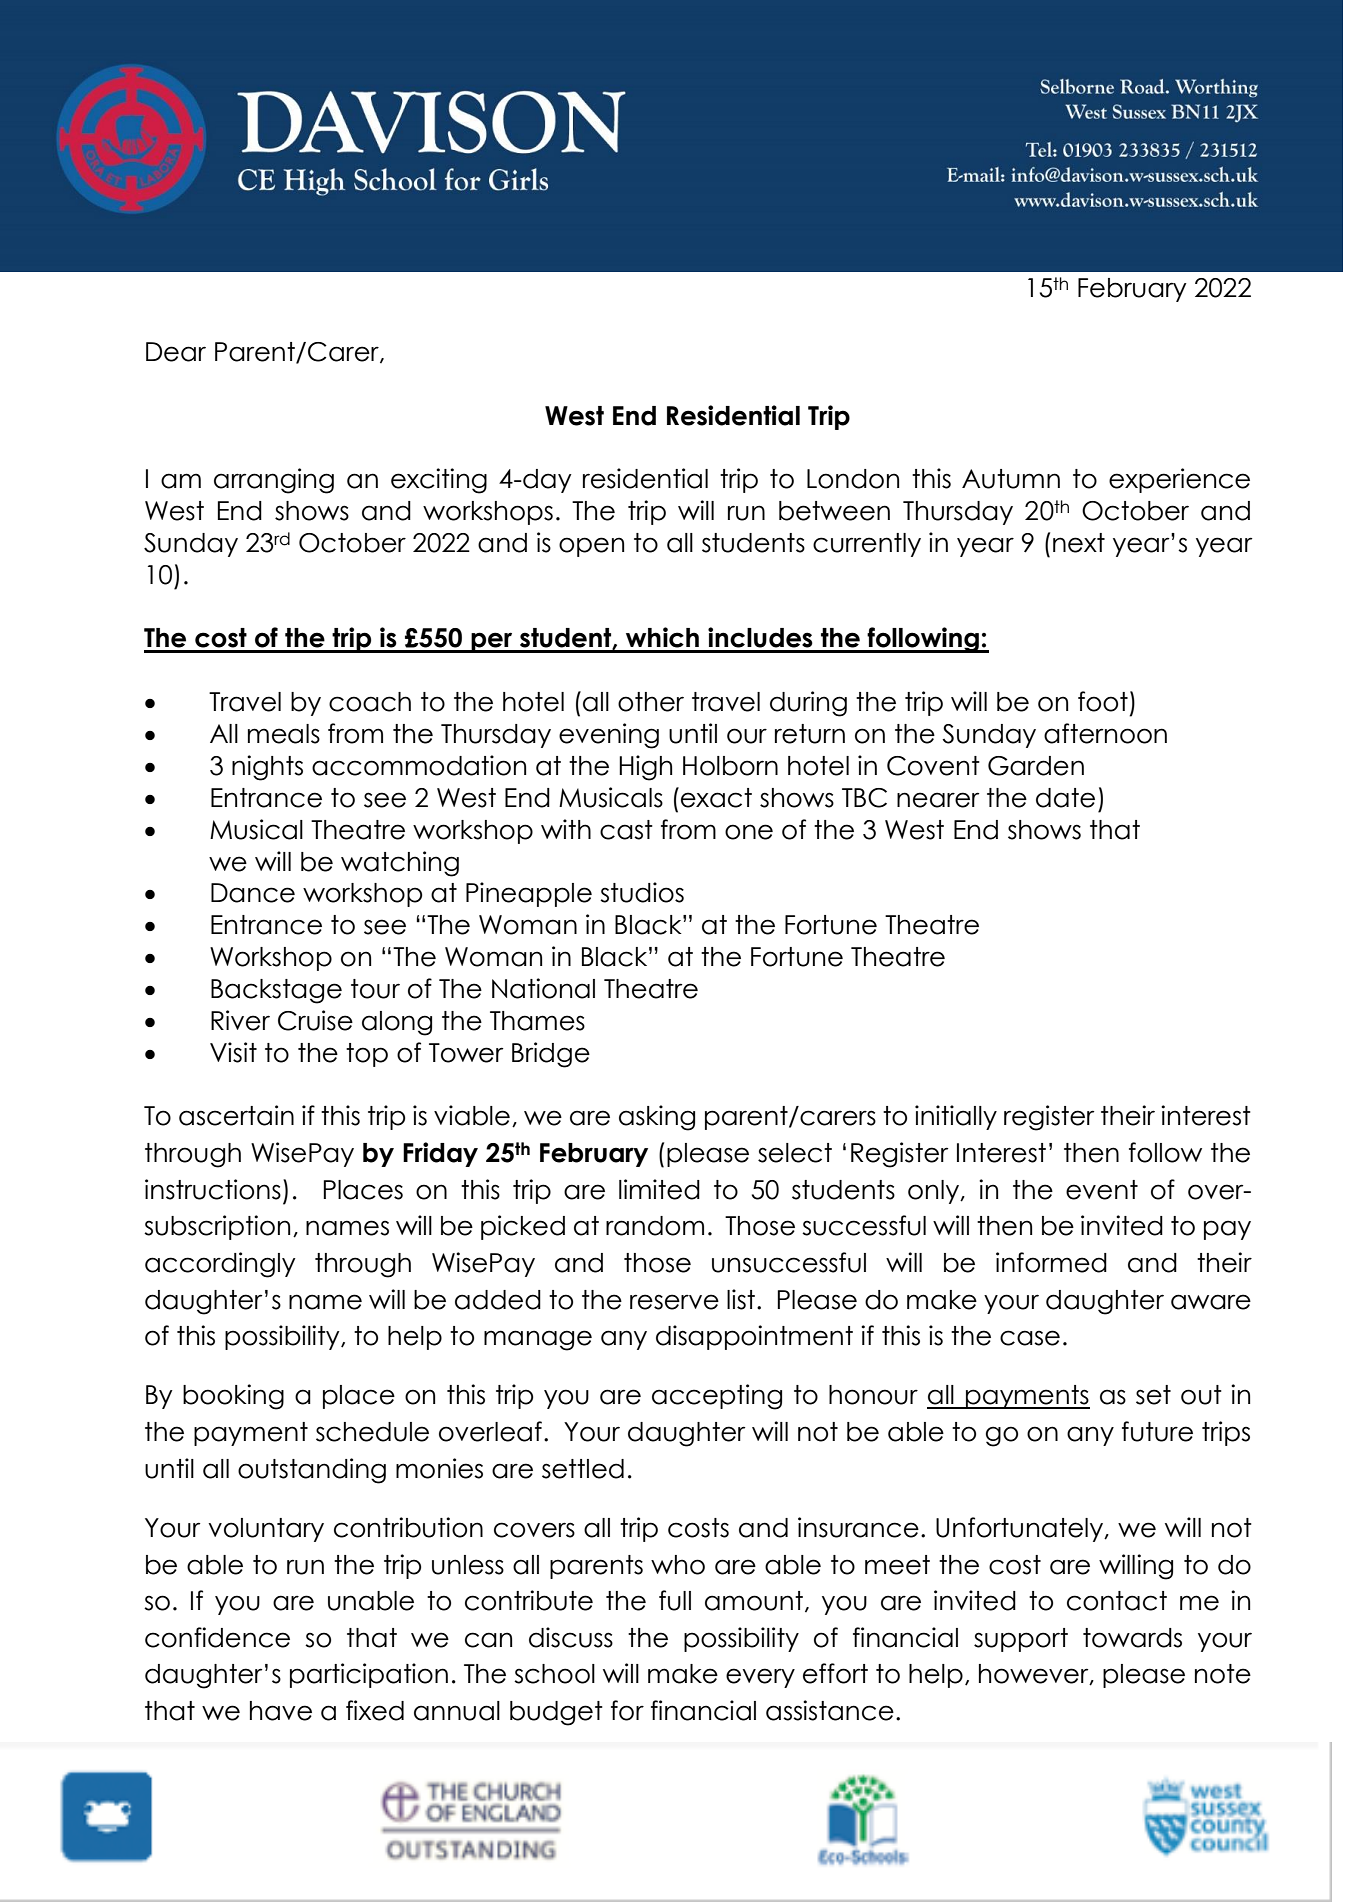  Describe the element at coordinates (760, 1678) in the screenshot. I see `every` at that location.
